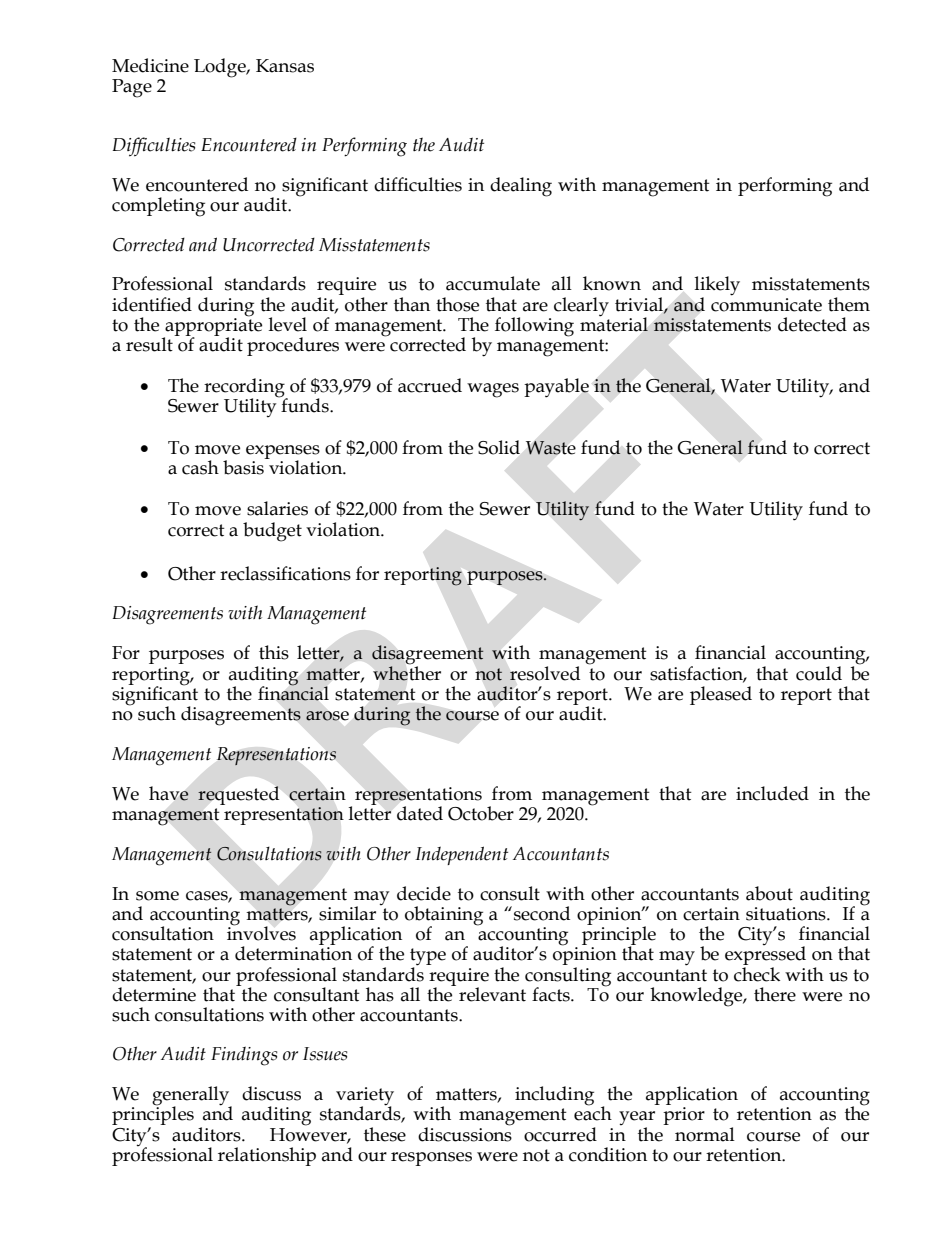 The width and height of the image is (952, 1233). I want to click on Kansas, so click(285, 66).
